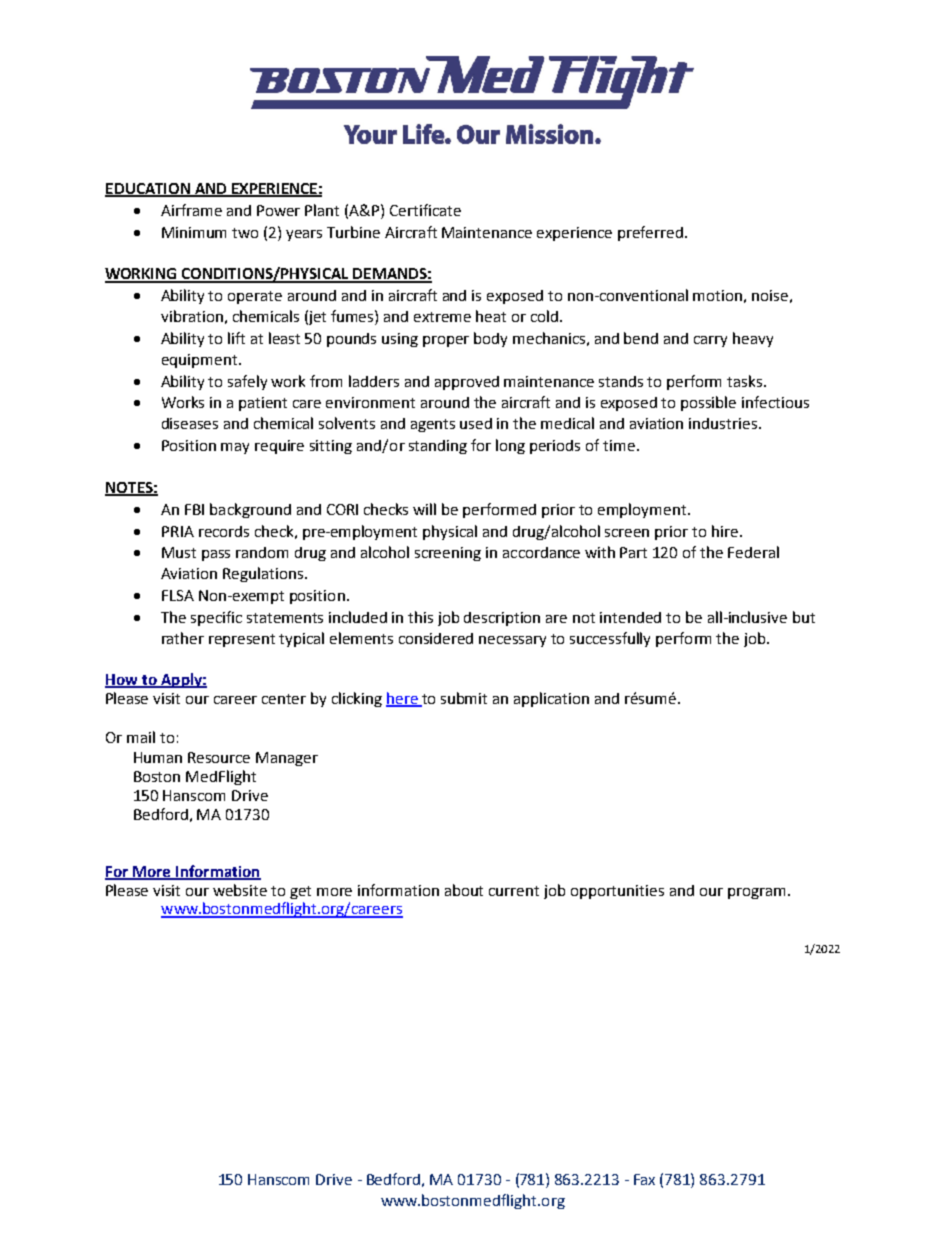 This image has height=1233, width=952. I want to click on records, so click(224, 531).
